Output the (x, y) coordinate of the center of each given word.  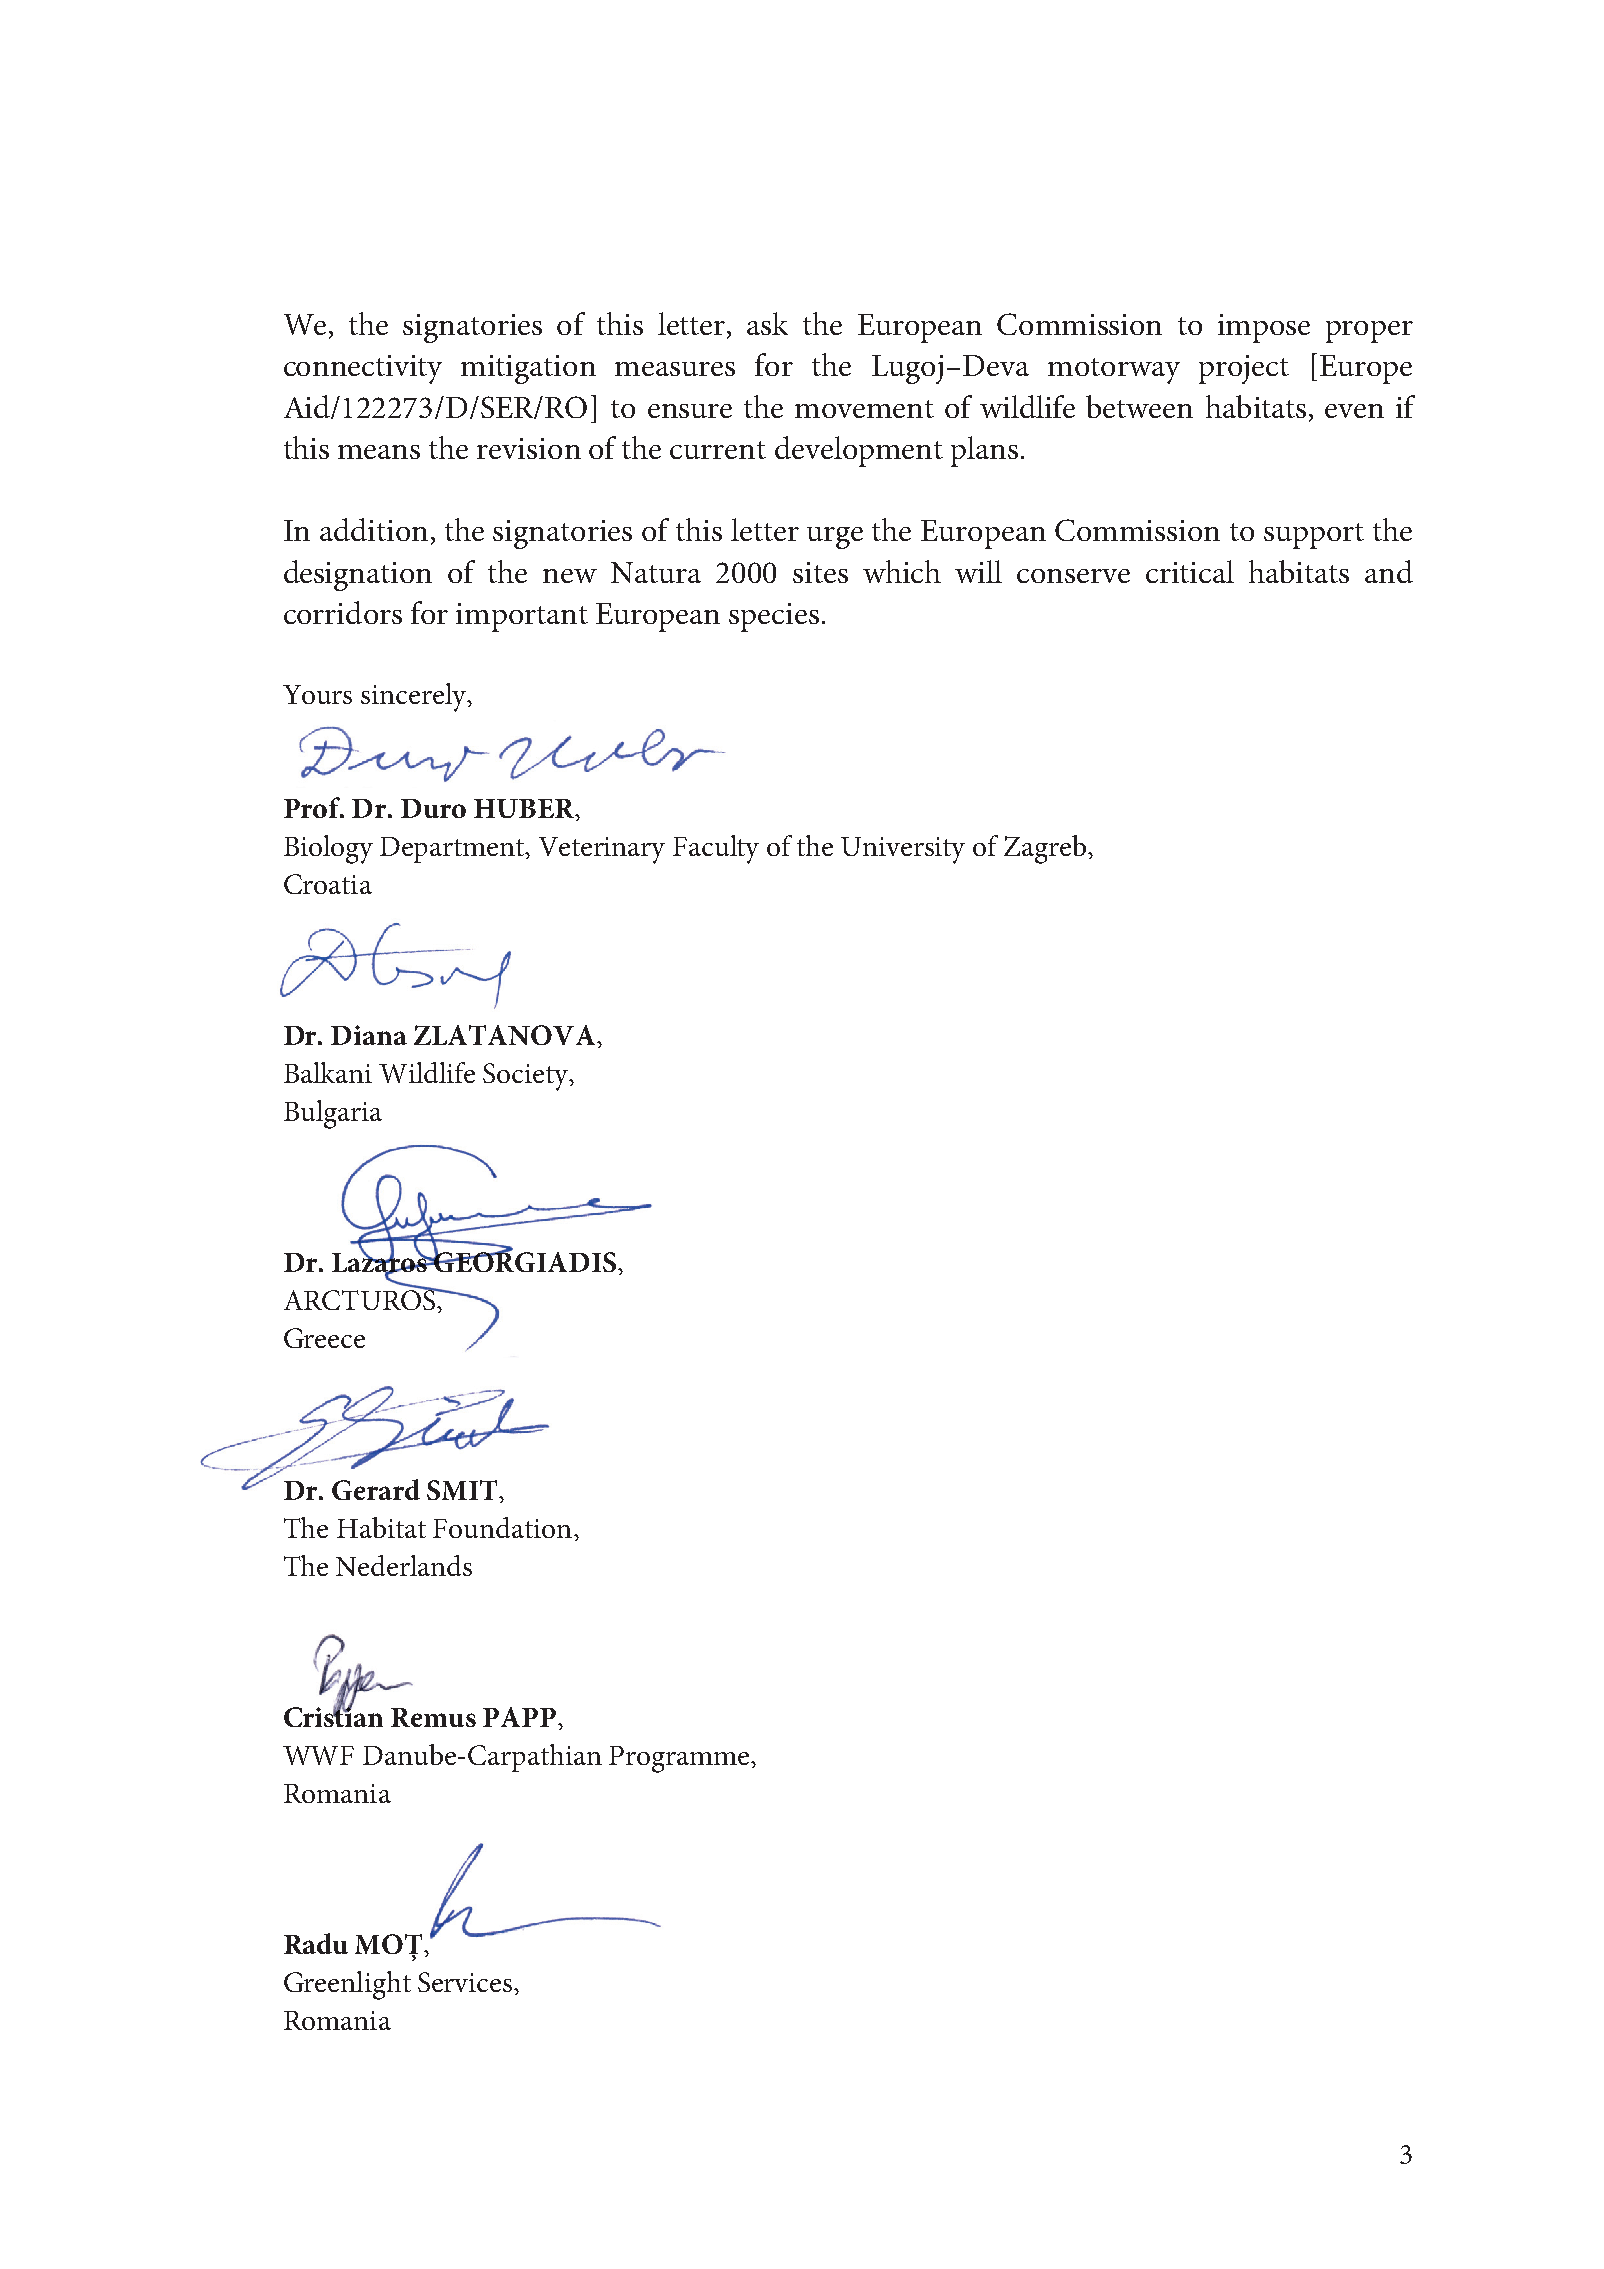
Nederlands (404, 1565)
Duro (433, 808)
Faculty (716, 849)
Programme (681, 1759)
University (903, 850)
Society (527, 1077)
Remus (433, 1717)
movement (864, 409)
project (1244, 369)
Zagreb (1045, 849)
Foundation (502, 1527)
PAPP (519, 1717)
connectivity (363, 369)
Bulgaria (333, 1114)
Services (465, 1982)
